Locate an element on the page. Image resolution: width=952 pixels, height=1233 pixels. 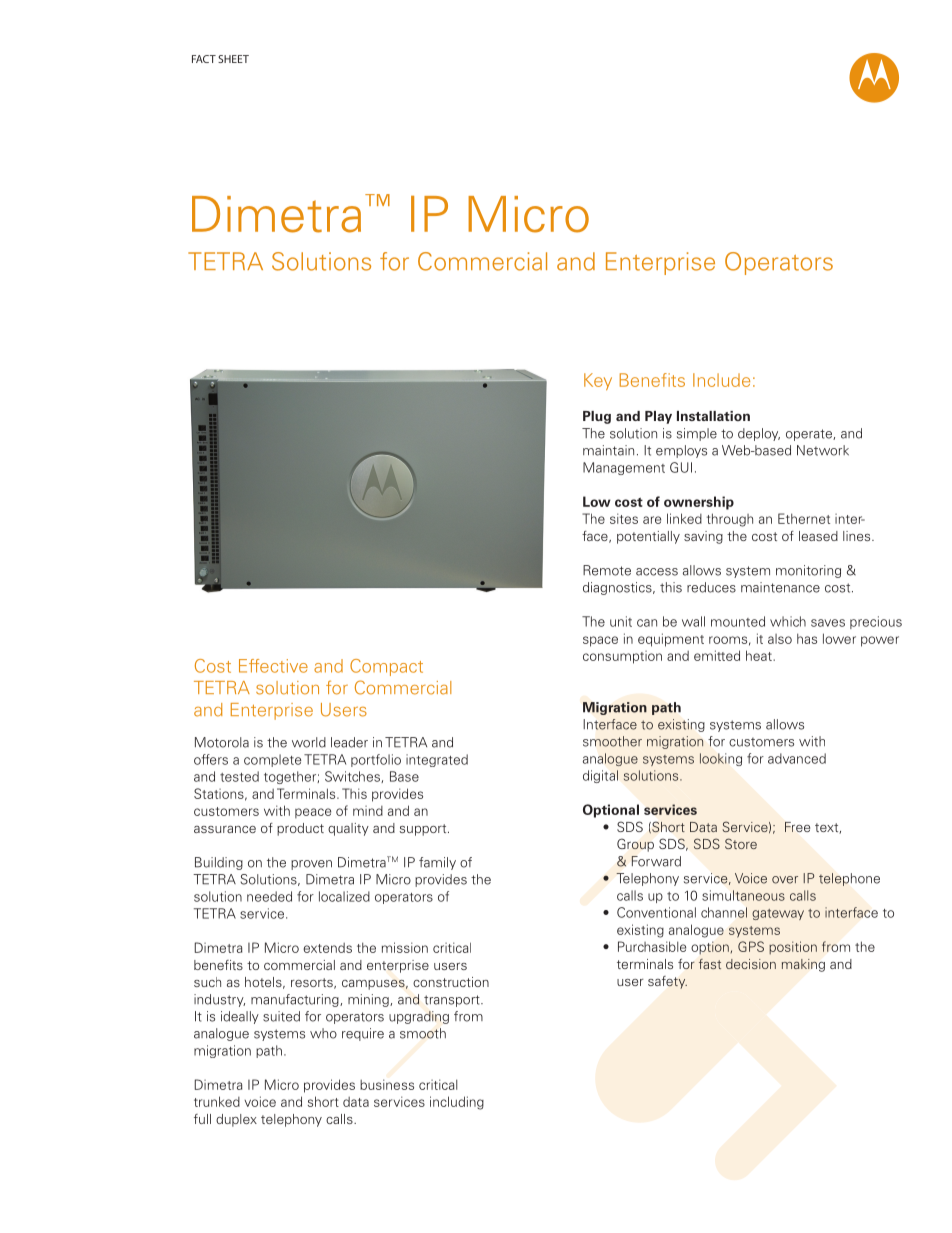
SHEET is located at coordinates (233, 59).
